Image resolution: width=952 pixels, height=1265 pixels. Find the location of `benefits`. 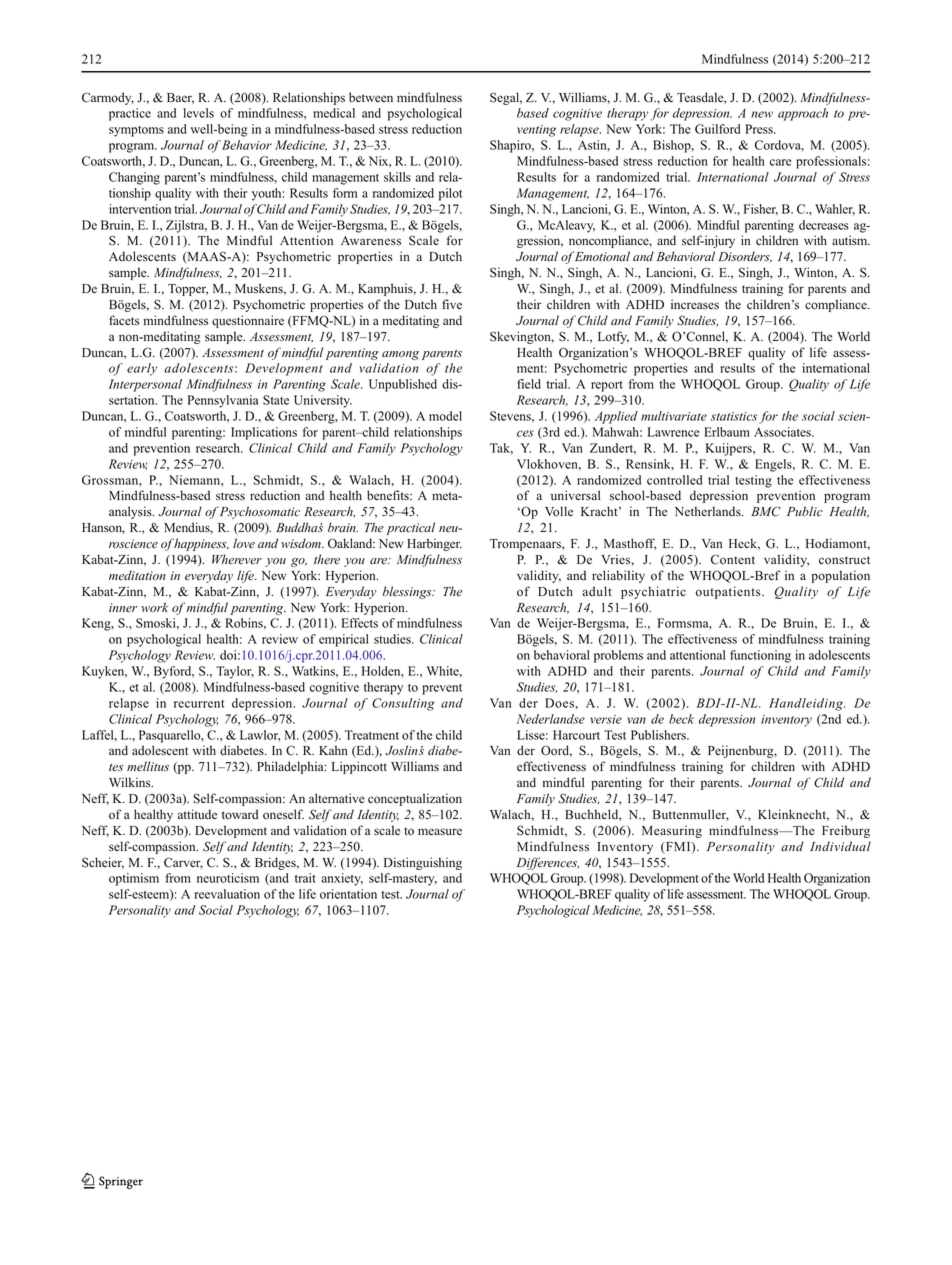

benefits is located at coordinates (389, 495).
